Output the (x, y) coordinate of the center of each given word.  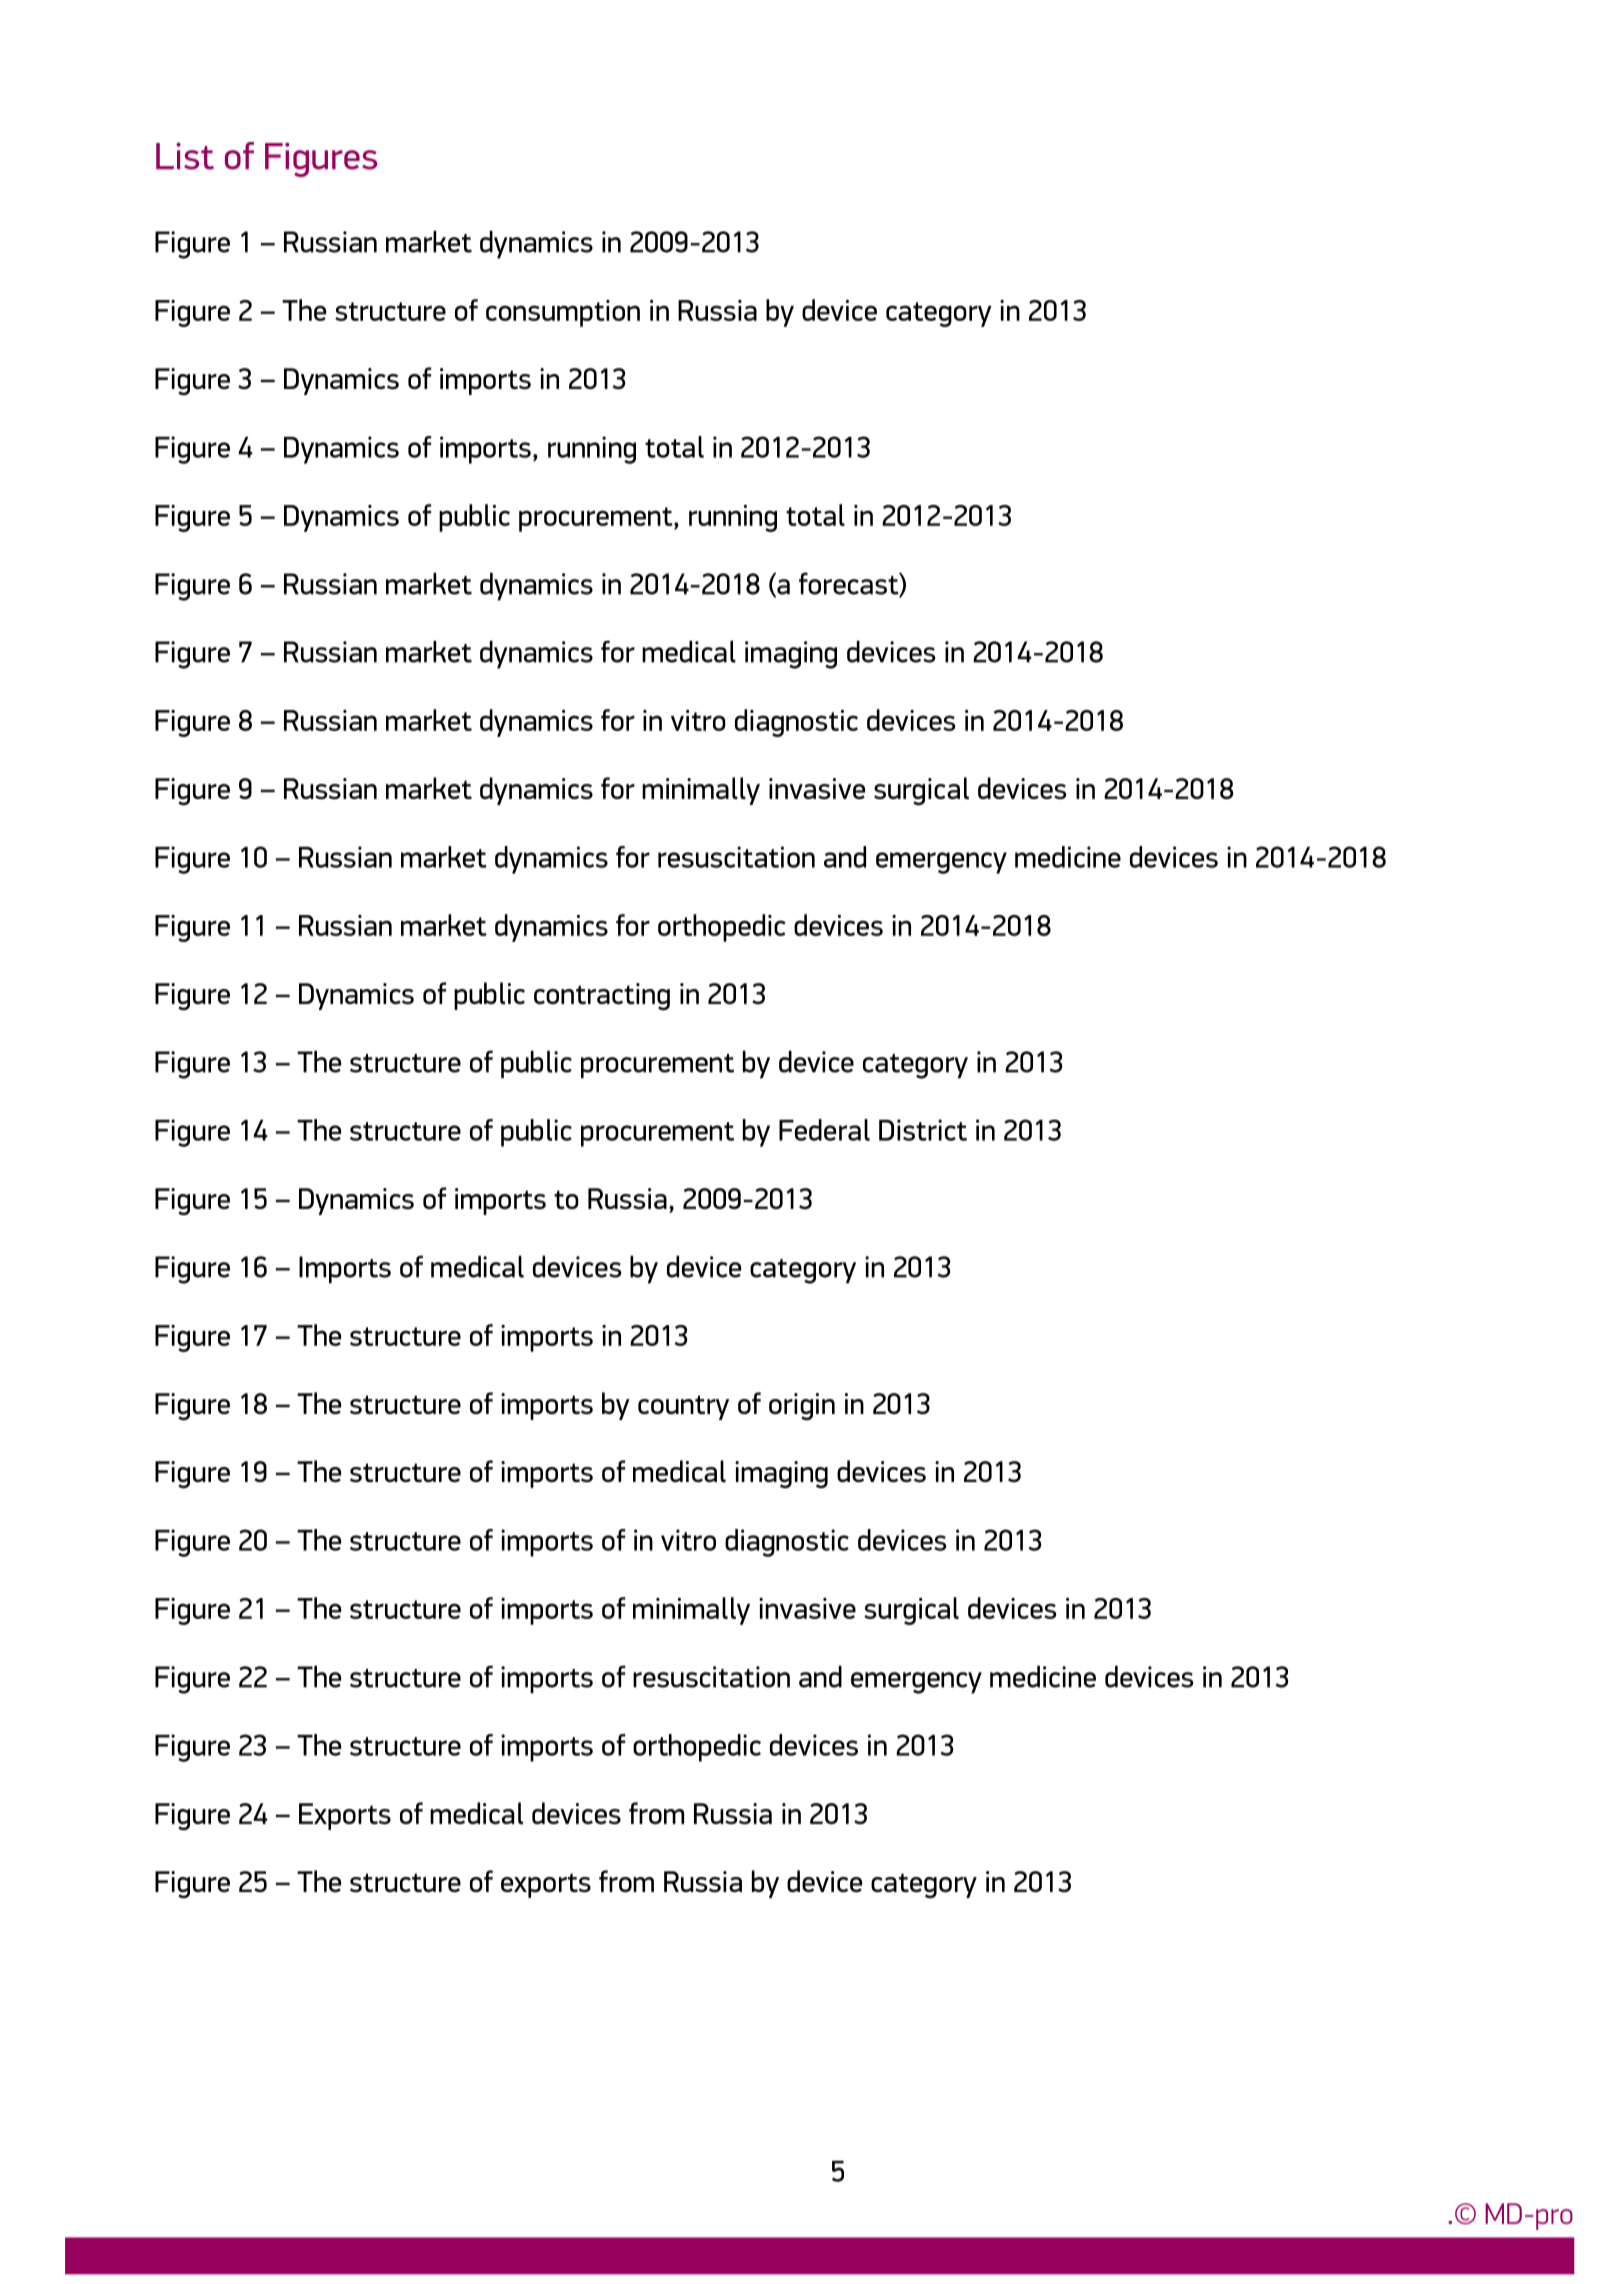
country (683, 1407)
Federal (824, 1130)
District (923, 1130)
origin (802, 1406)
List (185, 156)
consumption (563, 313)
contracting (602, 996)
